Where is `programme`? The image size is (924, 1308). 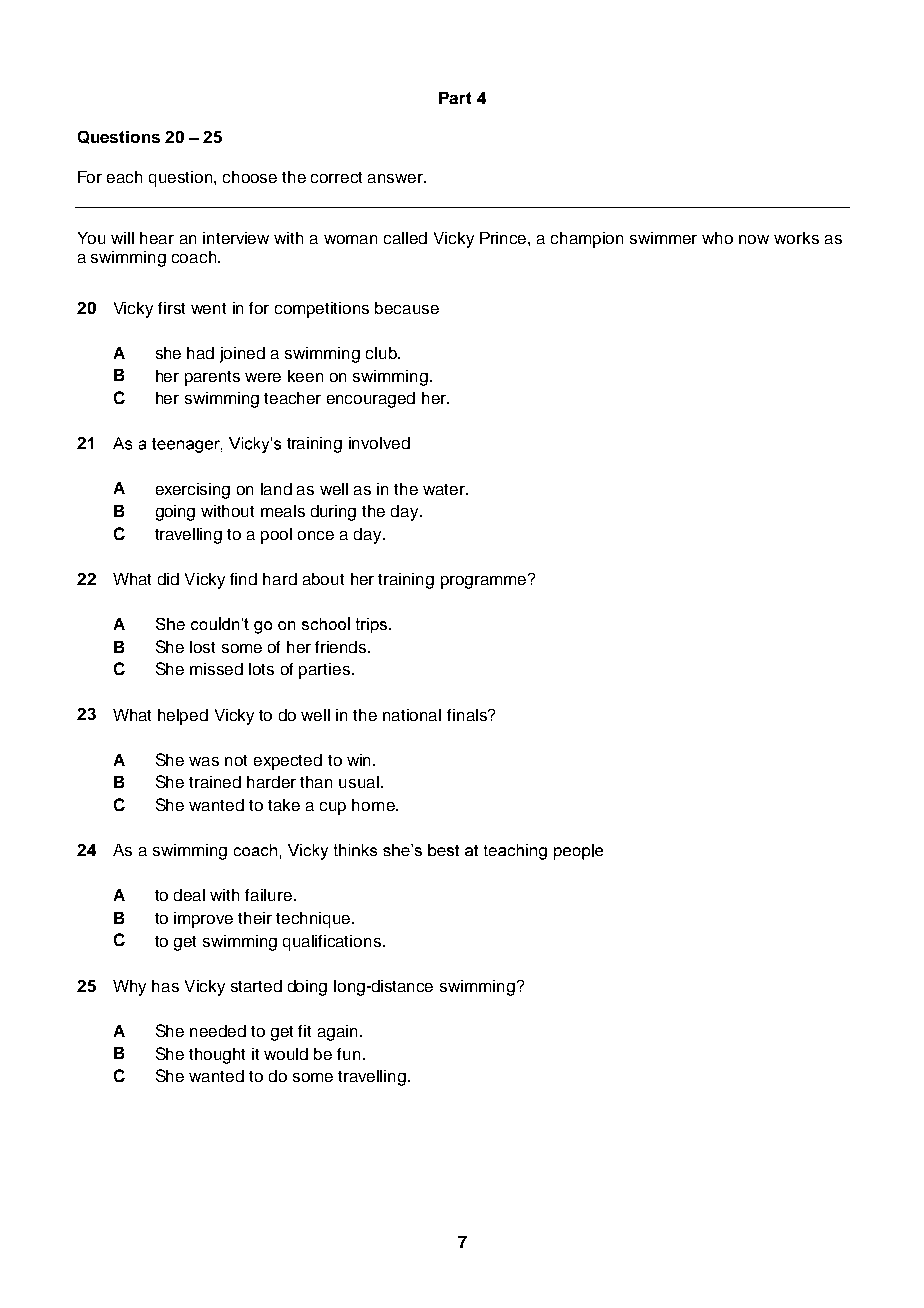 programme is located at coordinates (485, 581).
